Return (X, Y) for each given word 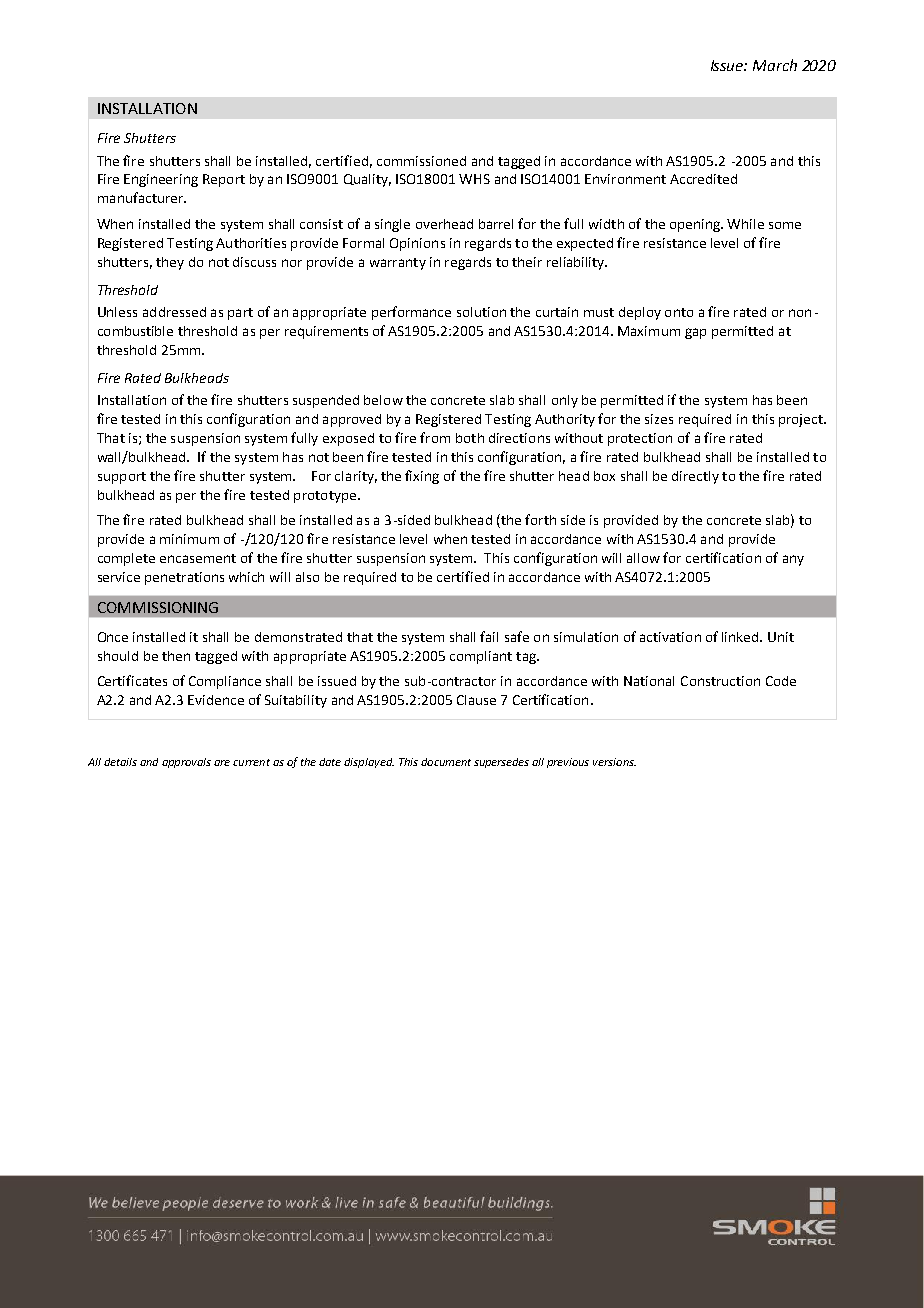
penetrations (184, 578)
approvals (186, 763)
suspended (326, 401)
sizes (659, 419)
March (775, 65)
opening (696, 225)
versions (614, 762)
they (170, 263)
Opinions (417, 244)
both (470, 438)
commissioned (421, 161)
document (446, 762)
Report (224, 180)
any (793, 560)
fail (489, 636)
